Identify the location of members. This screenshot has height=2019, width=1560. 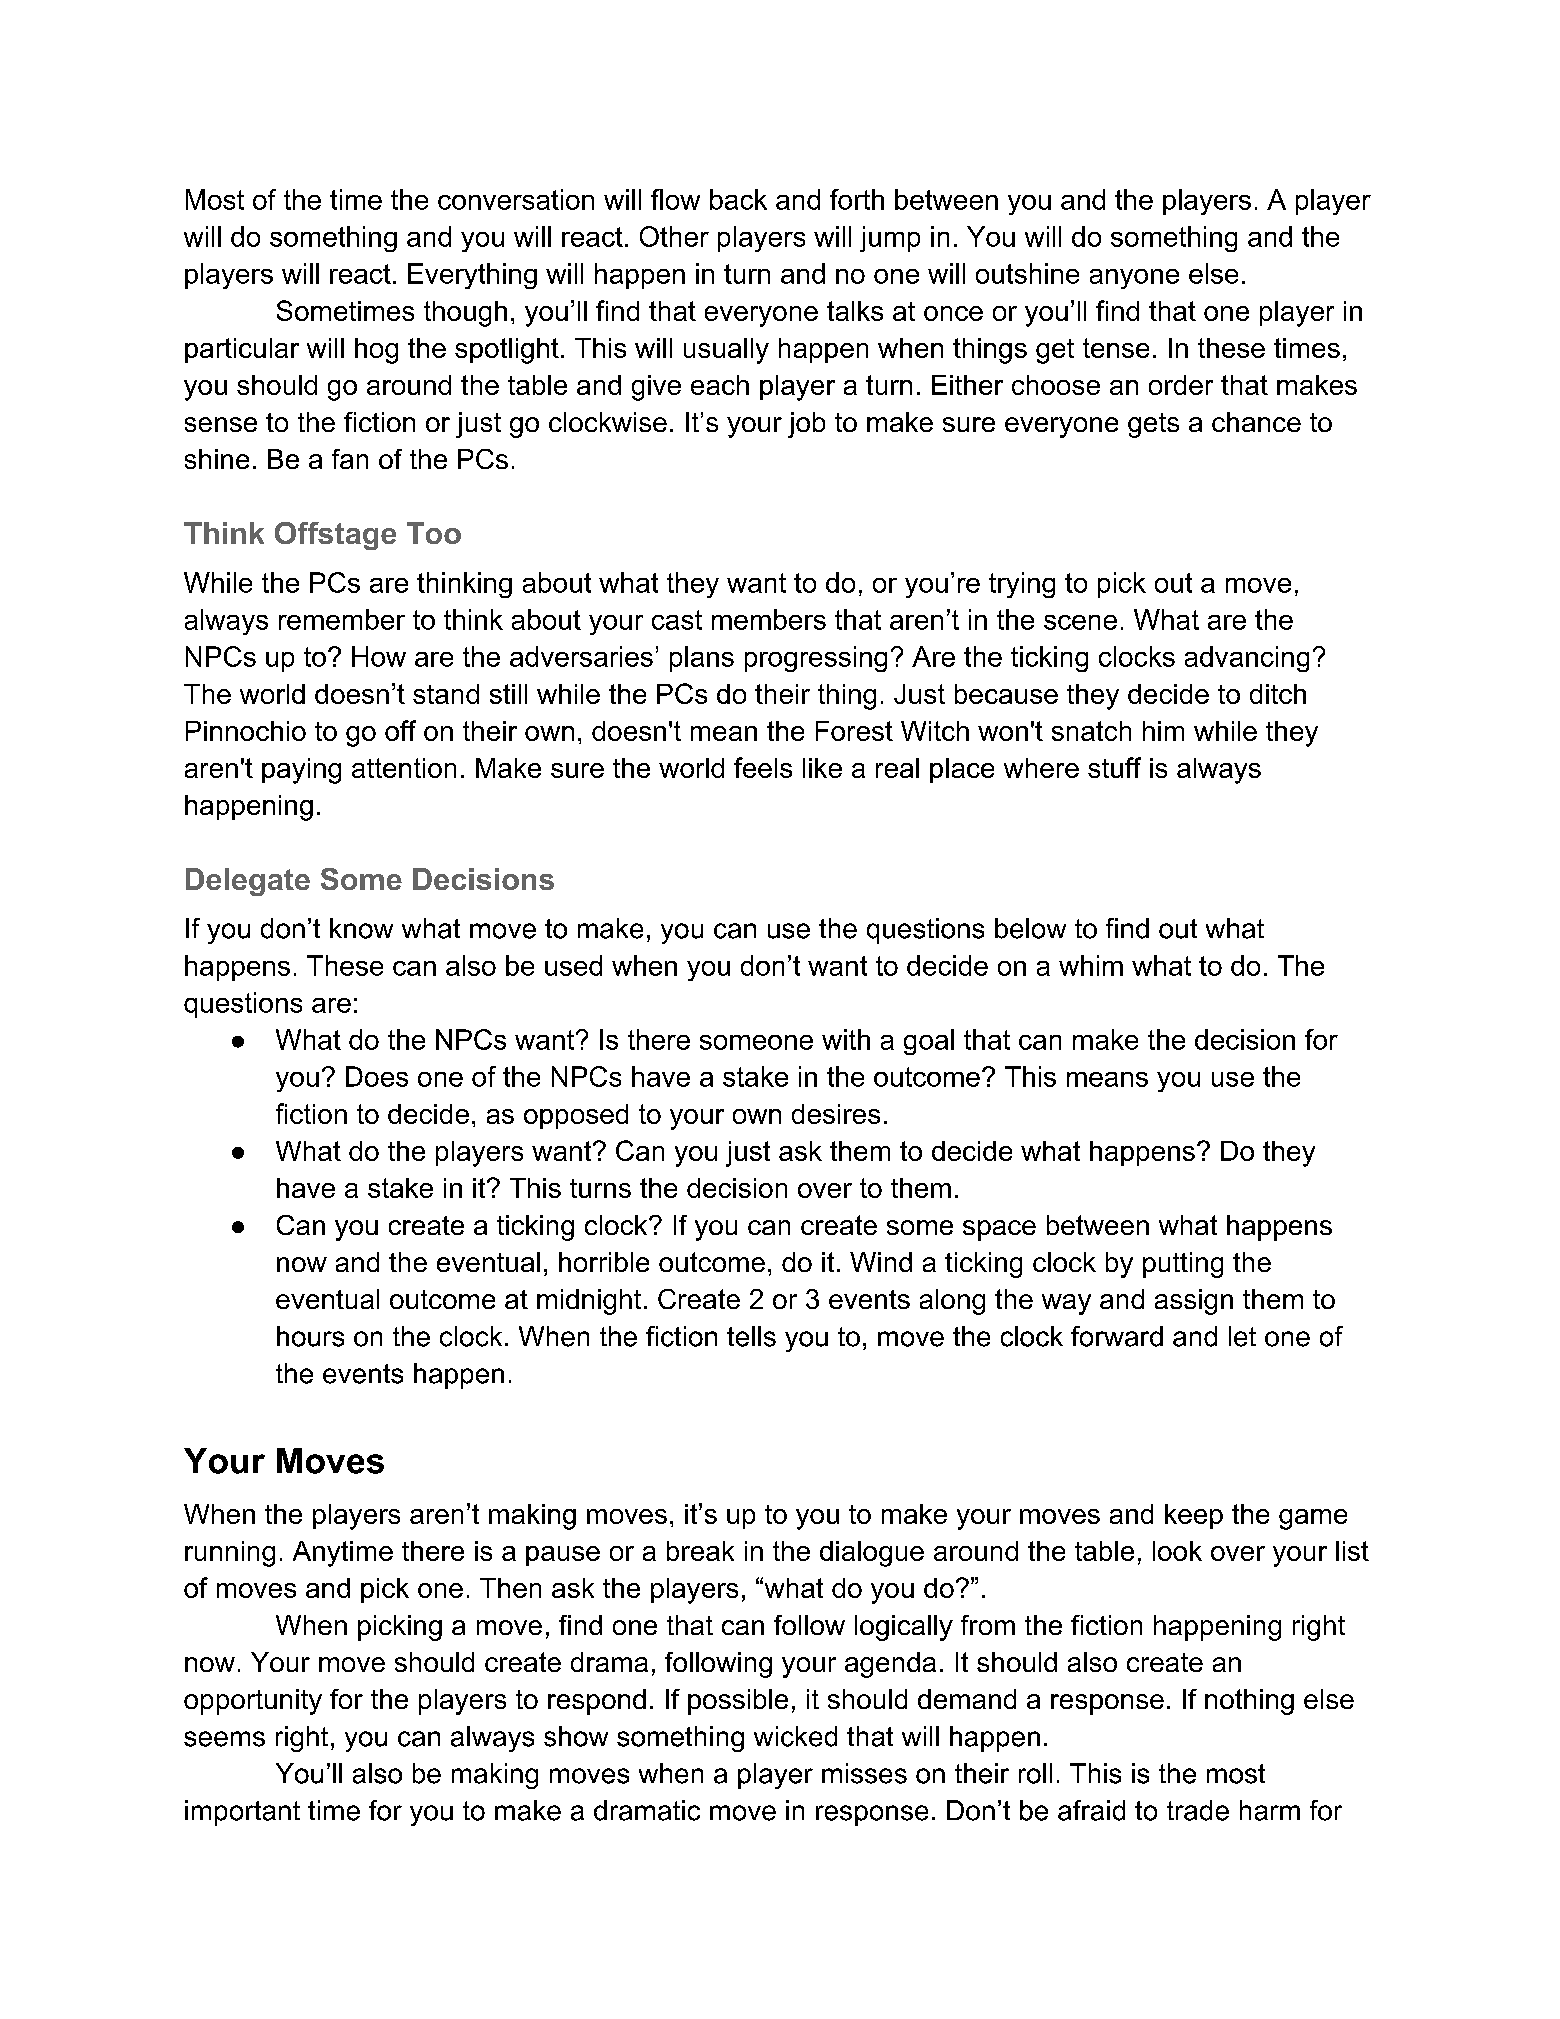
(769, 619).
